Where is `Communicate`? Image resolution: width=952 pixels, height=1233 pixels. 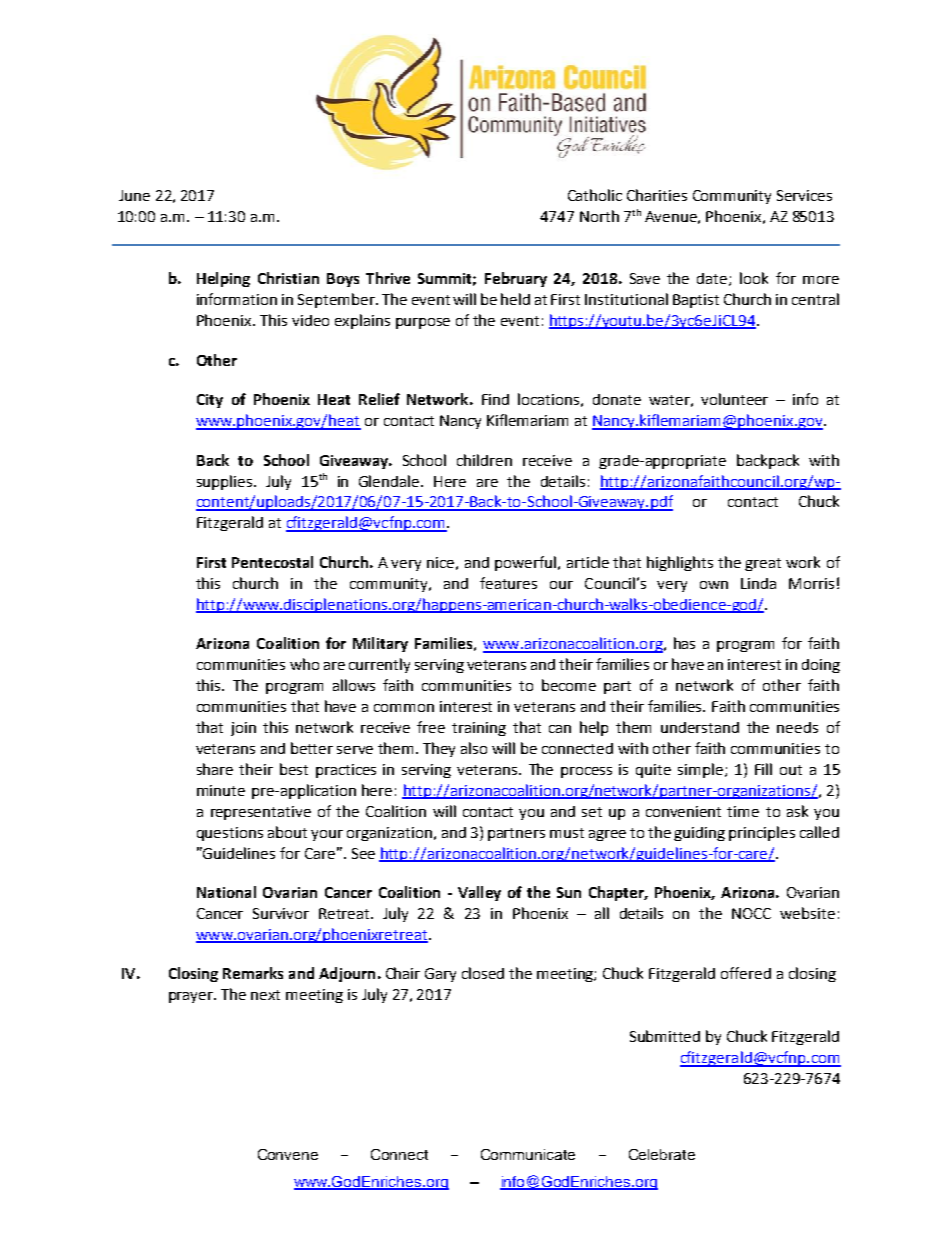 Communicate is located at coordinates (528, 1154).
